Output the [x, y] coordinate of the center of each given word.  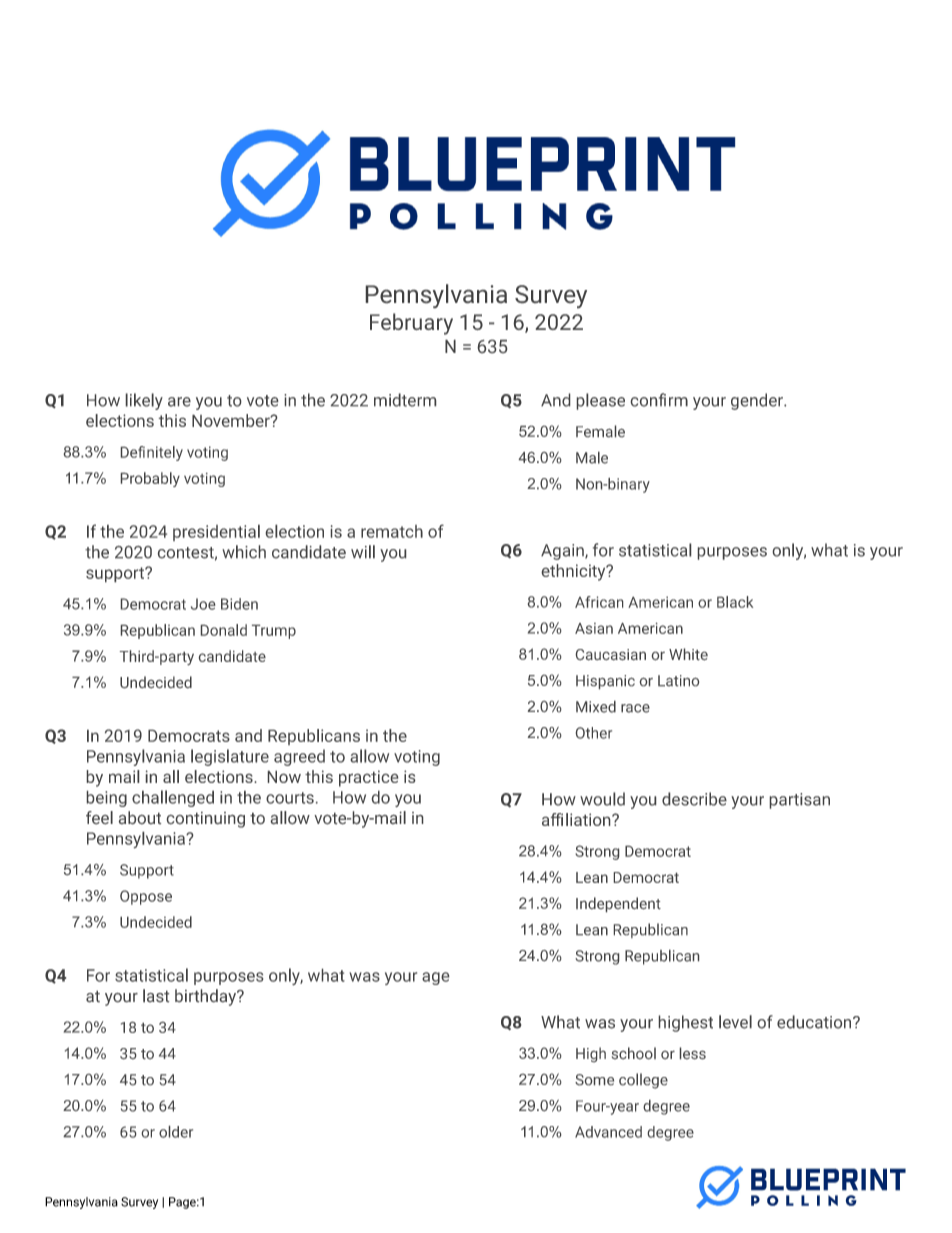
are [179, 402]
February [411, 324]
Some [594, 1080]
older [176, 1132]
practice [368, 778]
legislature [230, 757]
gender [758, 401]
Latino [678, 680]
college [643, 1081]
